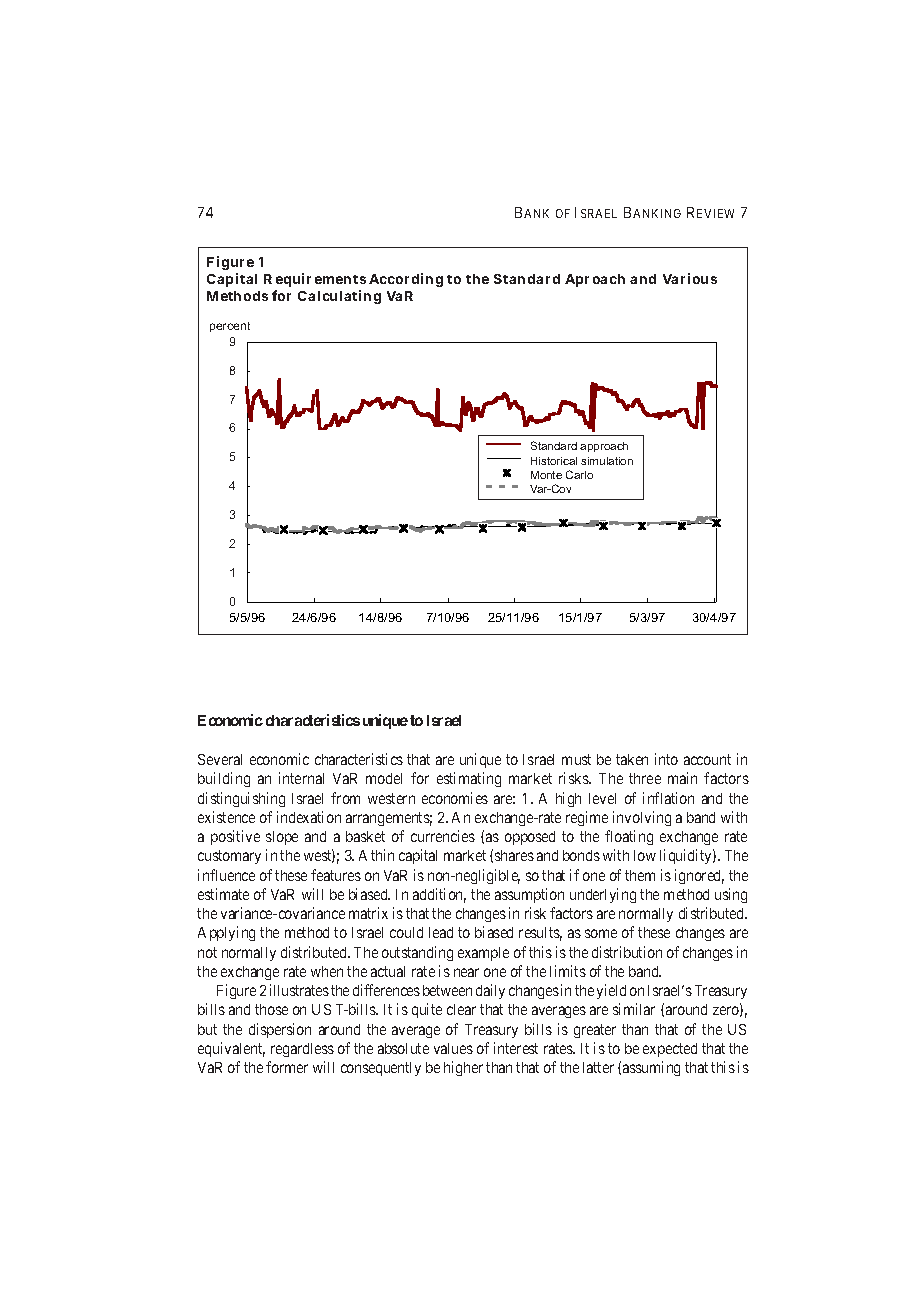 The image size is (924, 1308). I want to click on Various, so click(690, 278).
